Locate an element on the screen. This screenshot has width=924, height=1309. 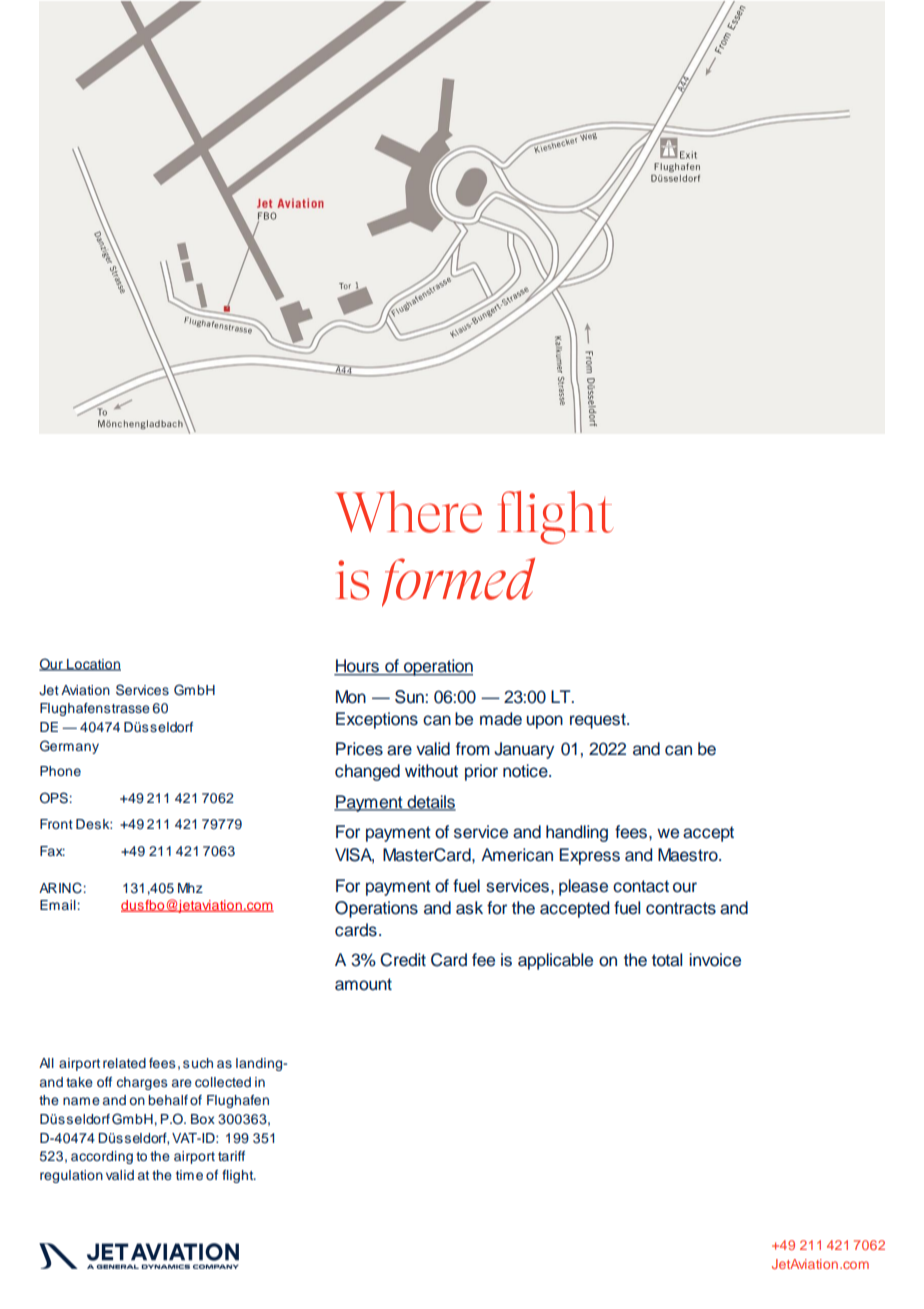
ask is located at coordinates (469, 908).
